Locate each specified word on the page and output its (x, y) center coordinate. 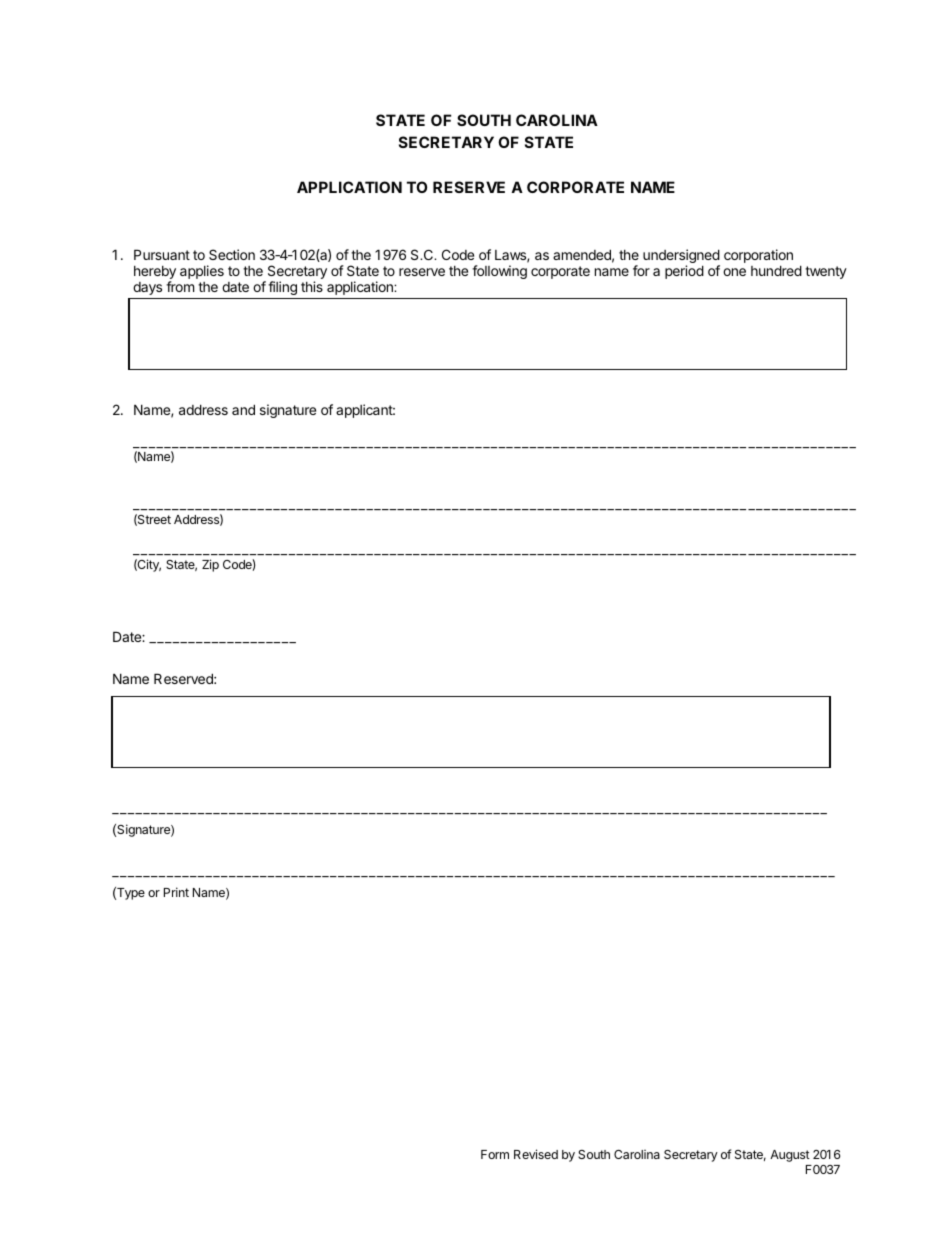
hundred (776, 270)
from (180, 286)
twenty (826, 272)
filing (282, 288)
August (790, 1156)
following (499, 272)
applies (202, 272)
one (734, 272)
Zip (210, 565)
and (243, 409)
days (147, 288)
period (684, 272)
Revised (536, 1154)
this (312, 286)
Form (495, 1154)
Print (176, 892)
